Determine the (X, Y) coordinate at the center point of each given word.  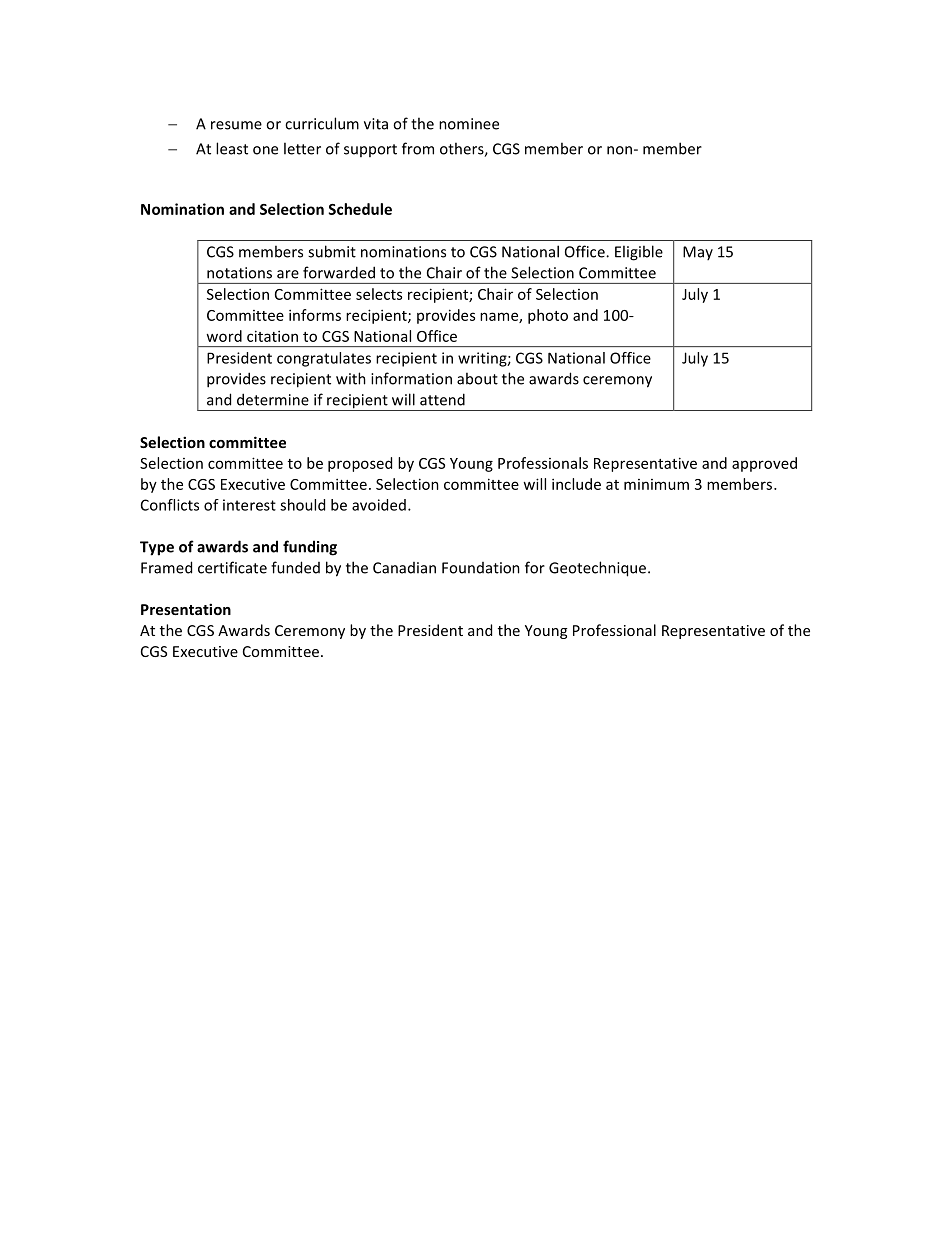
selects (379, 294)
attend (442, 399)
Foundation (481, 568)
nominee (469, 124)
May (698, 253)
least (232, 148)
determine (273, 399)
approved (764, 464)
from (418, 148)
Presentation (186, 609)
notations (239, 273)
